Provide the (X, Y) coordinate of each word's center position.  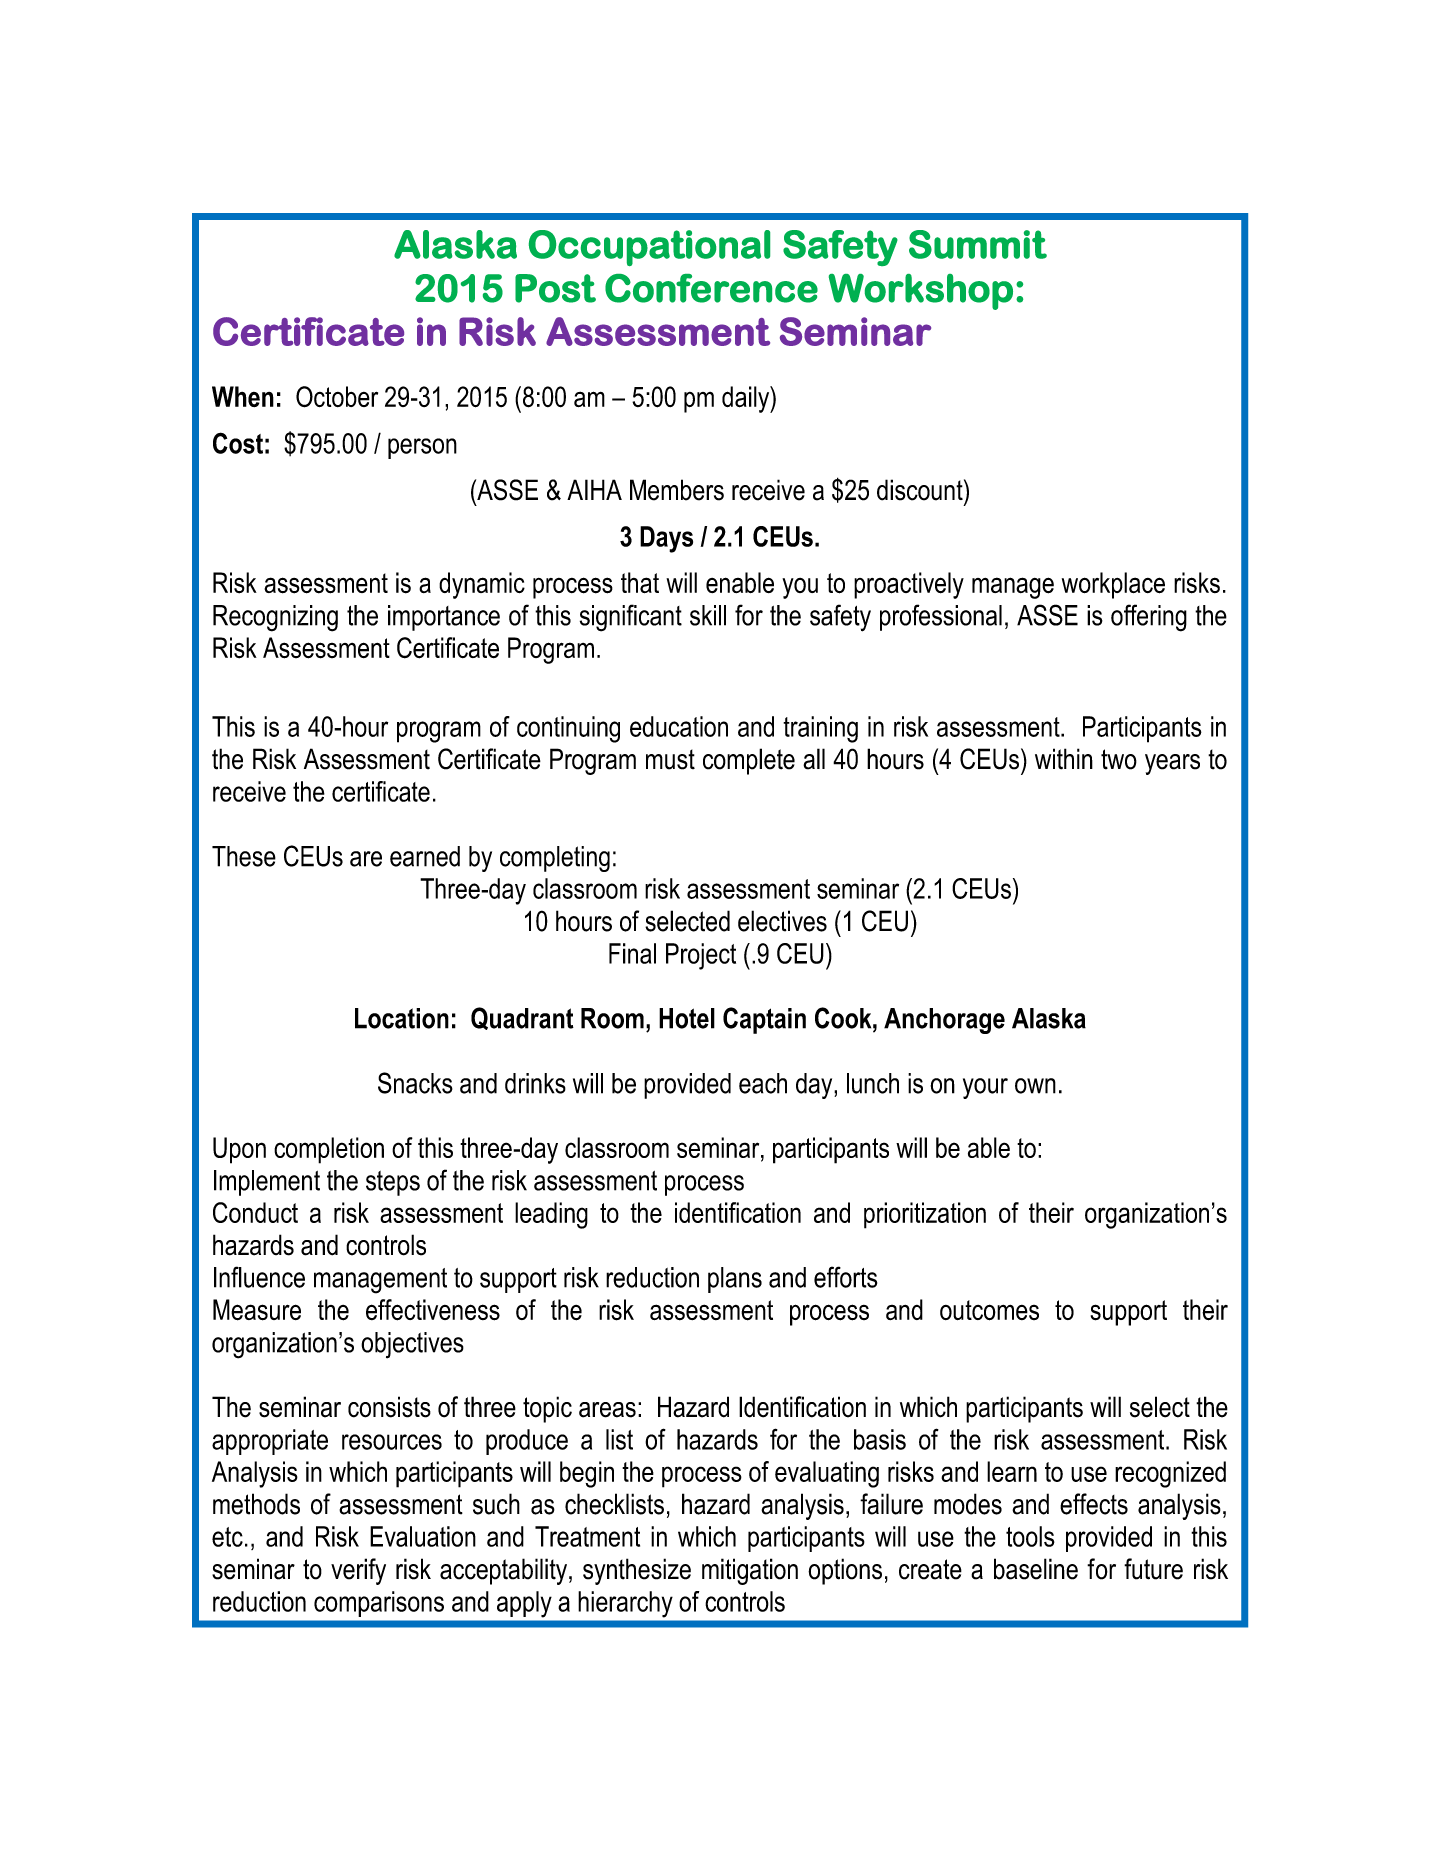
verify (358, 1571)
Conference (711, 288)
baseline (1036, 1569)
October (337, 397)
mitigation (750, 1571)
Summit (978, 244)
